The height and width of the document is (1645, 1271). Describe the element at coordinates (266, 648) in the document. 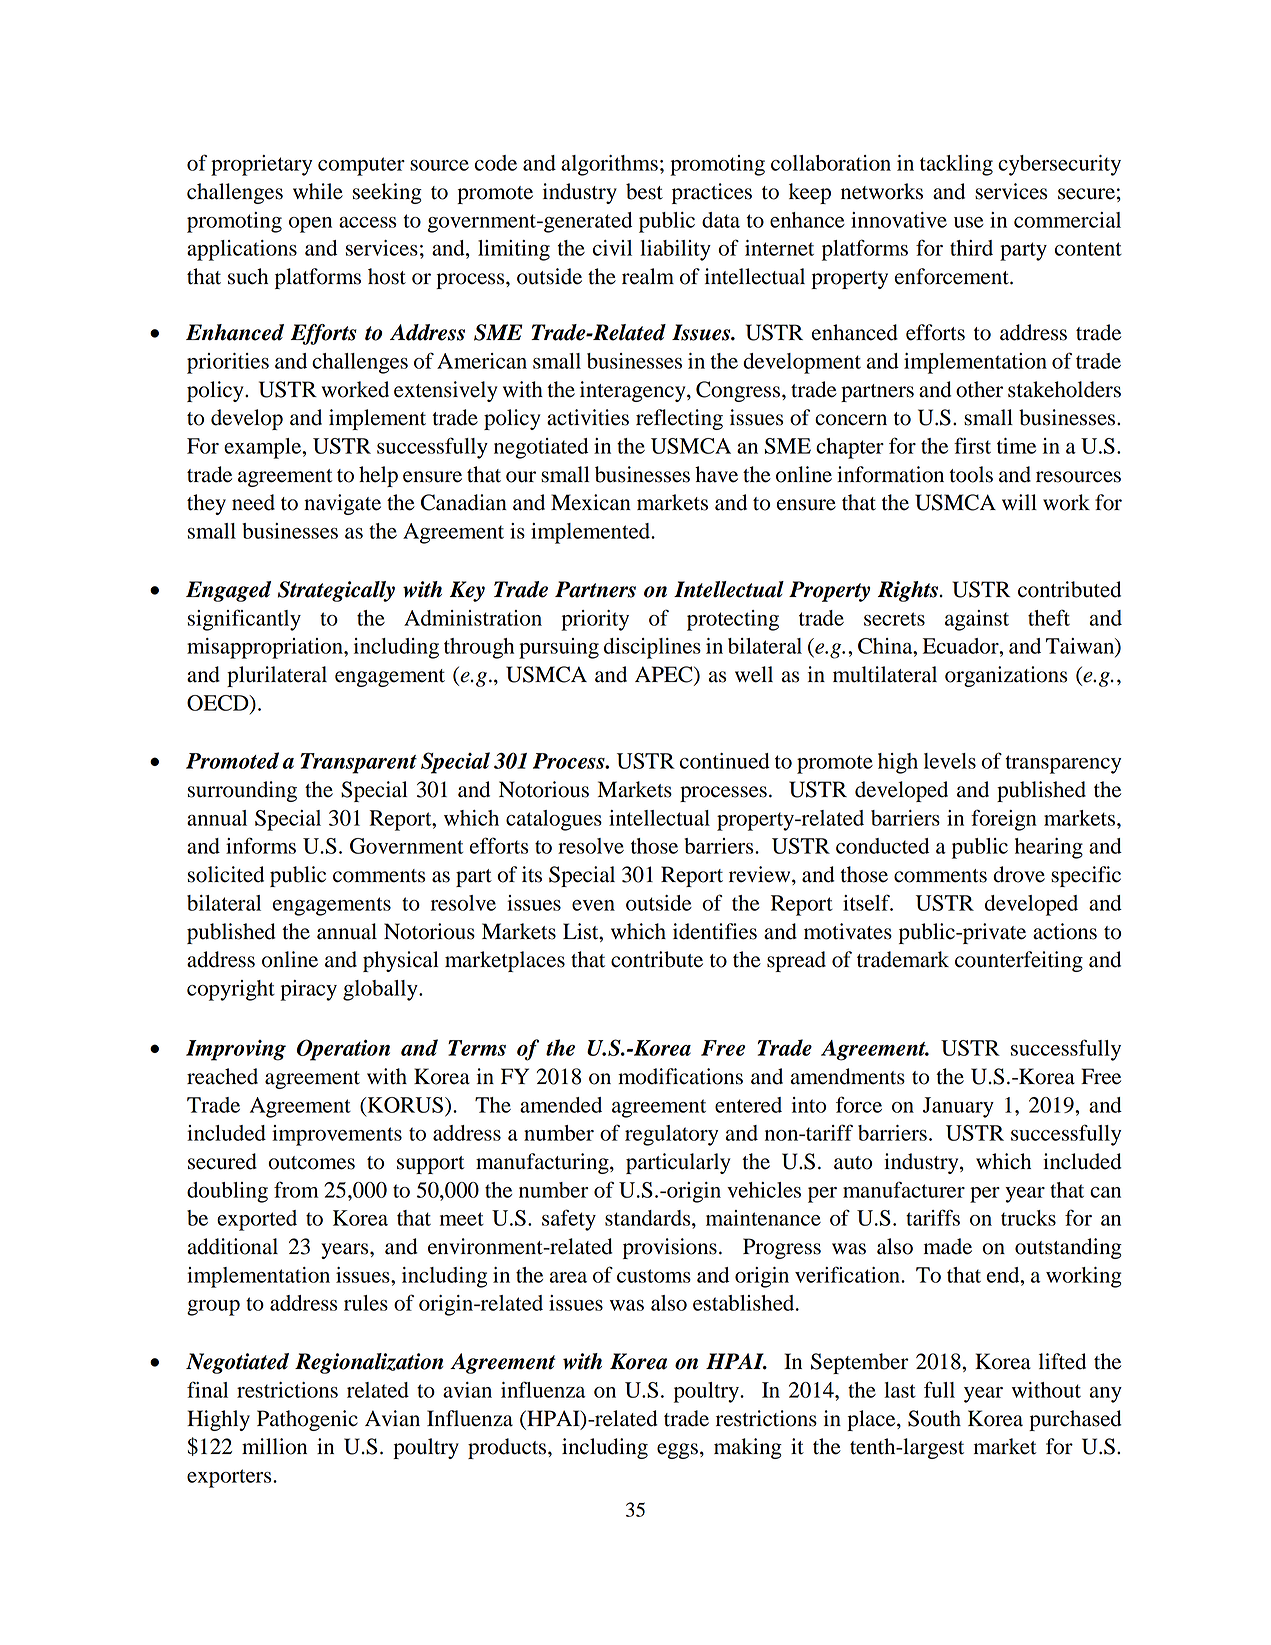

I see `misappropriation` at that location.
